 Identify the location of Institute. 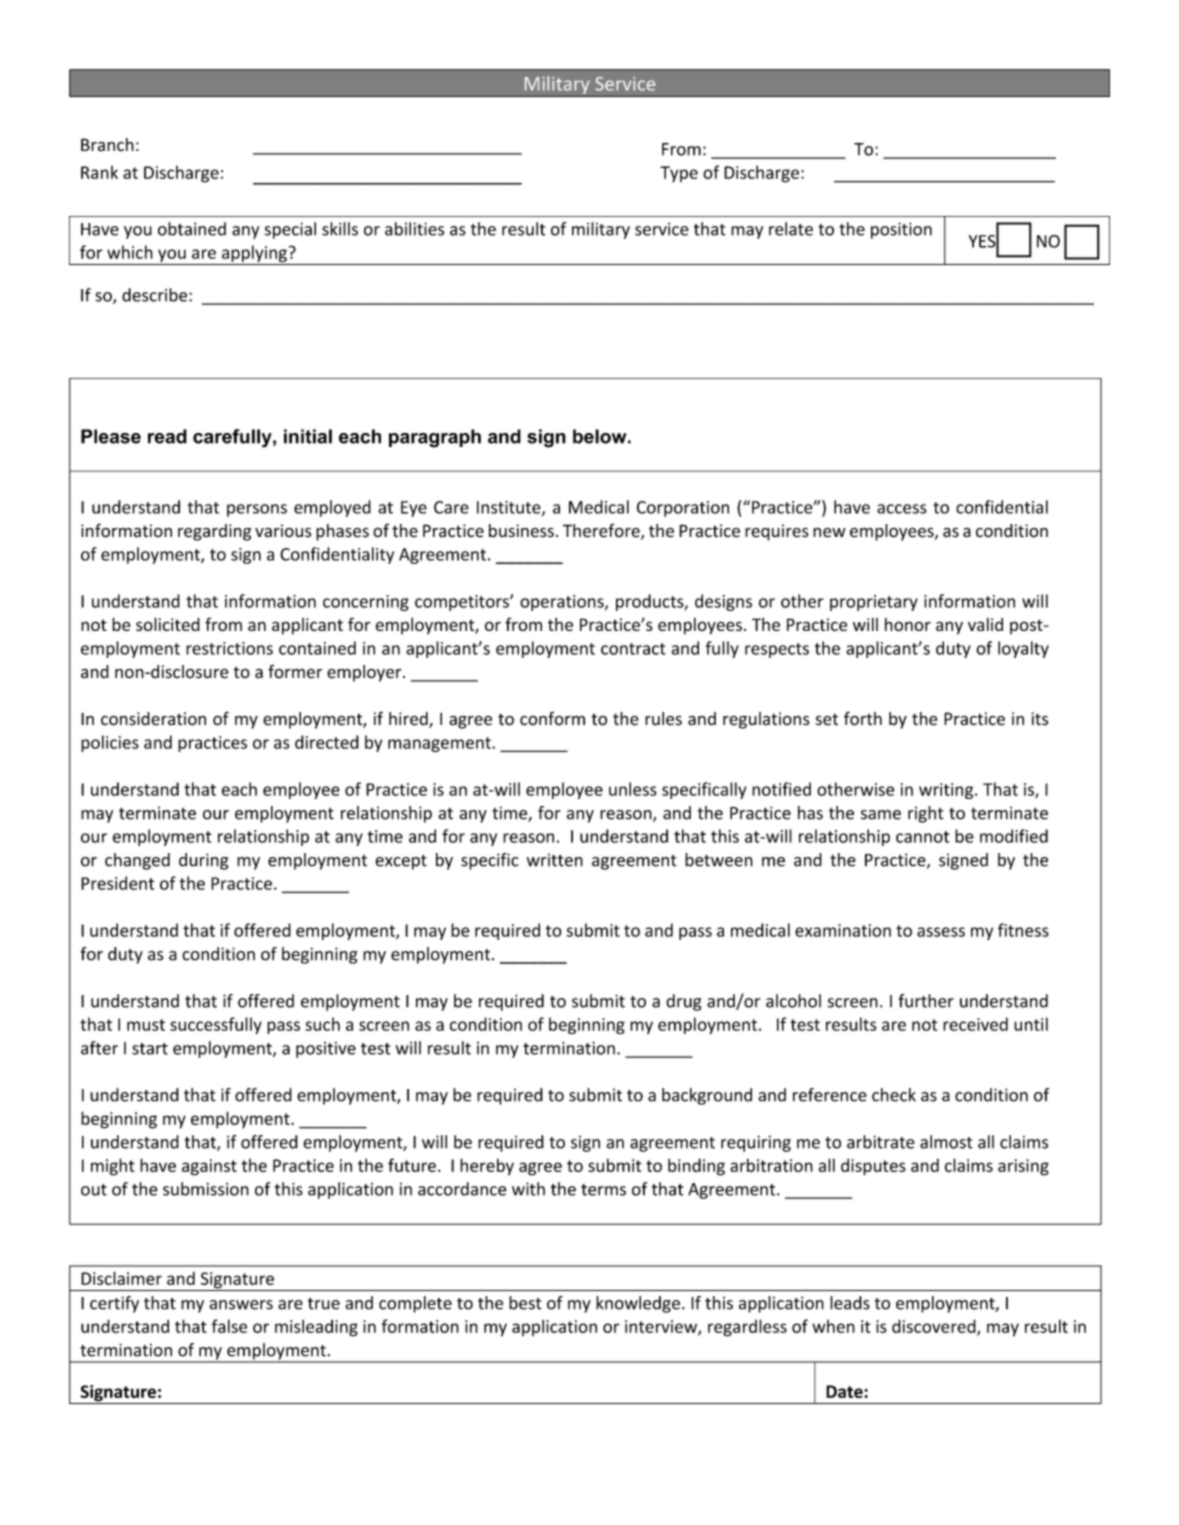
(510, 508).
